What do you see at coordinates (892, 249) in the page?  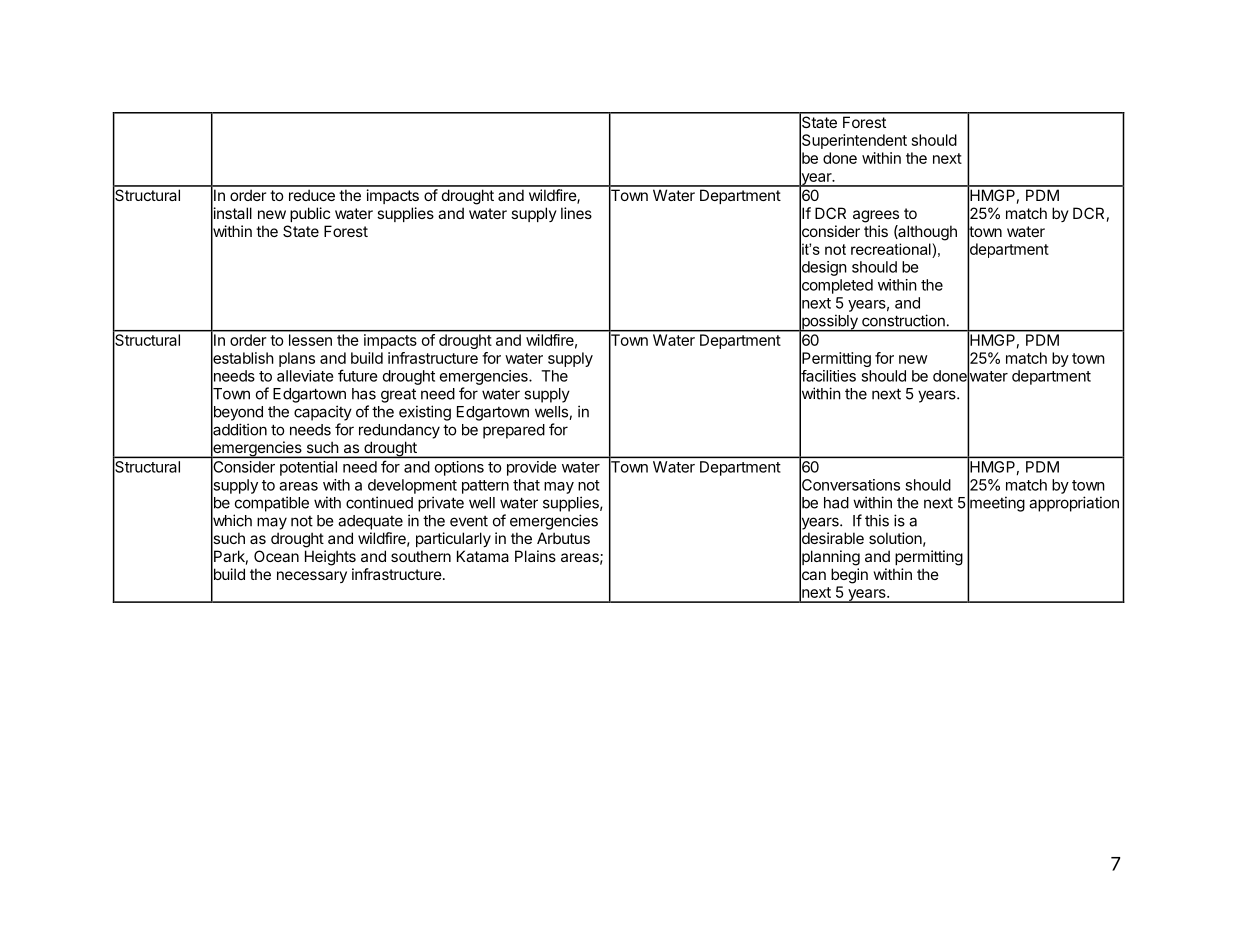 I see `recreational` at bounding box center [892, 249].
